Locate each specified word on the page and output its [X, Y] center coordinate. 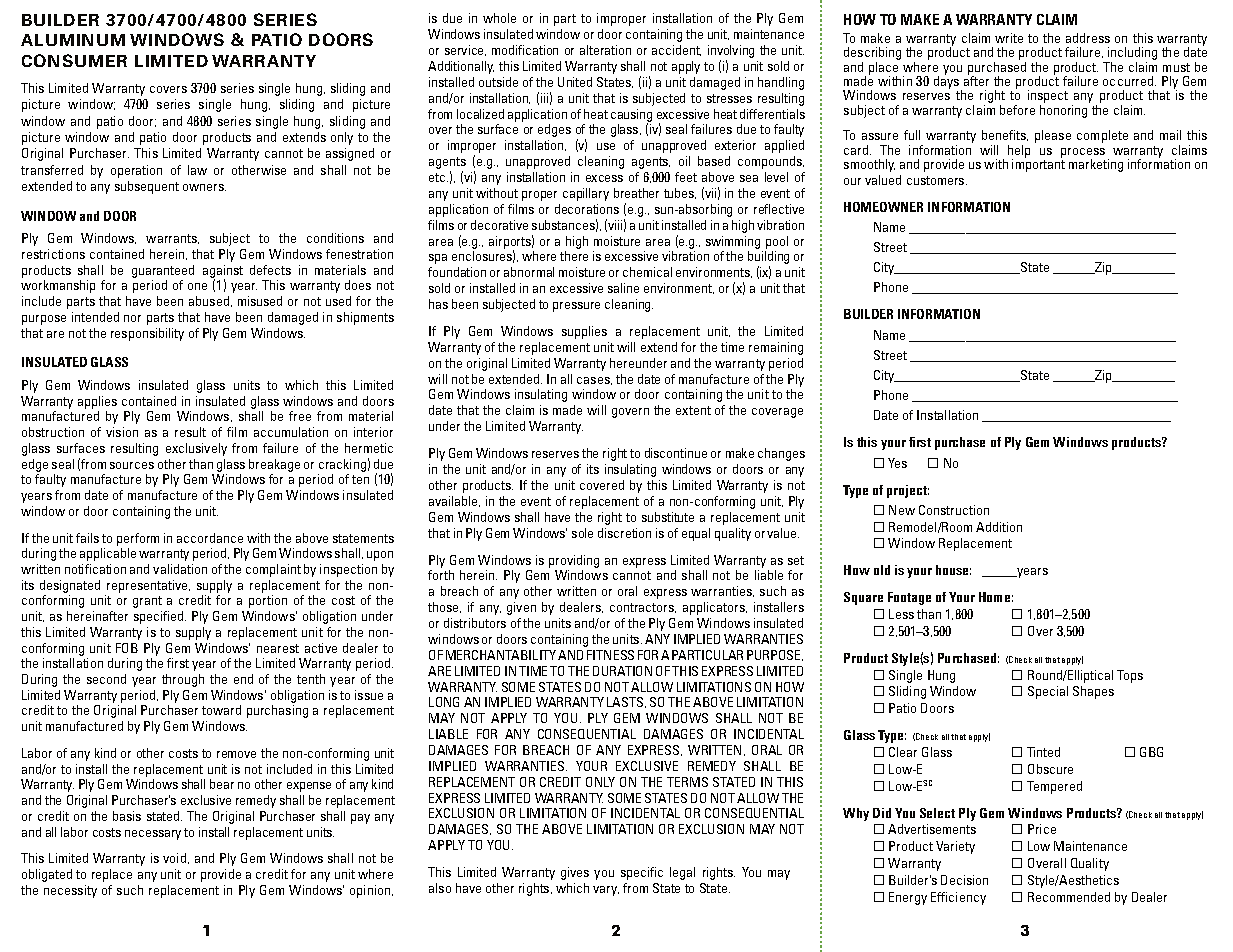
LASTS [626, 702]
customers [937, 180]
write [1009, 38]
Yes [897, 463]
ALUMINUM [73, 40]
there [574, 256]
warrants [172, 239]
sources [132, 465]
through [183, 680]
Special [1048, 692]
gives [575, 873]
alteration [605, 50]
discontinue [676, 453]
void [174, 858]
